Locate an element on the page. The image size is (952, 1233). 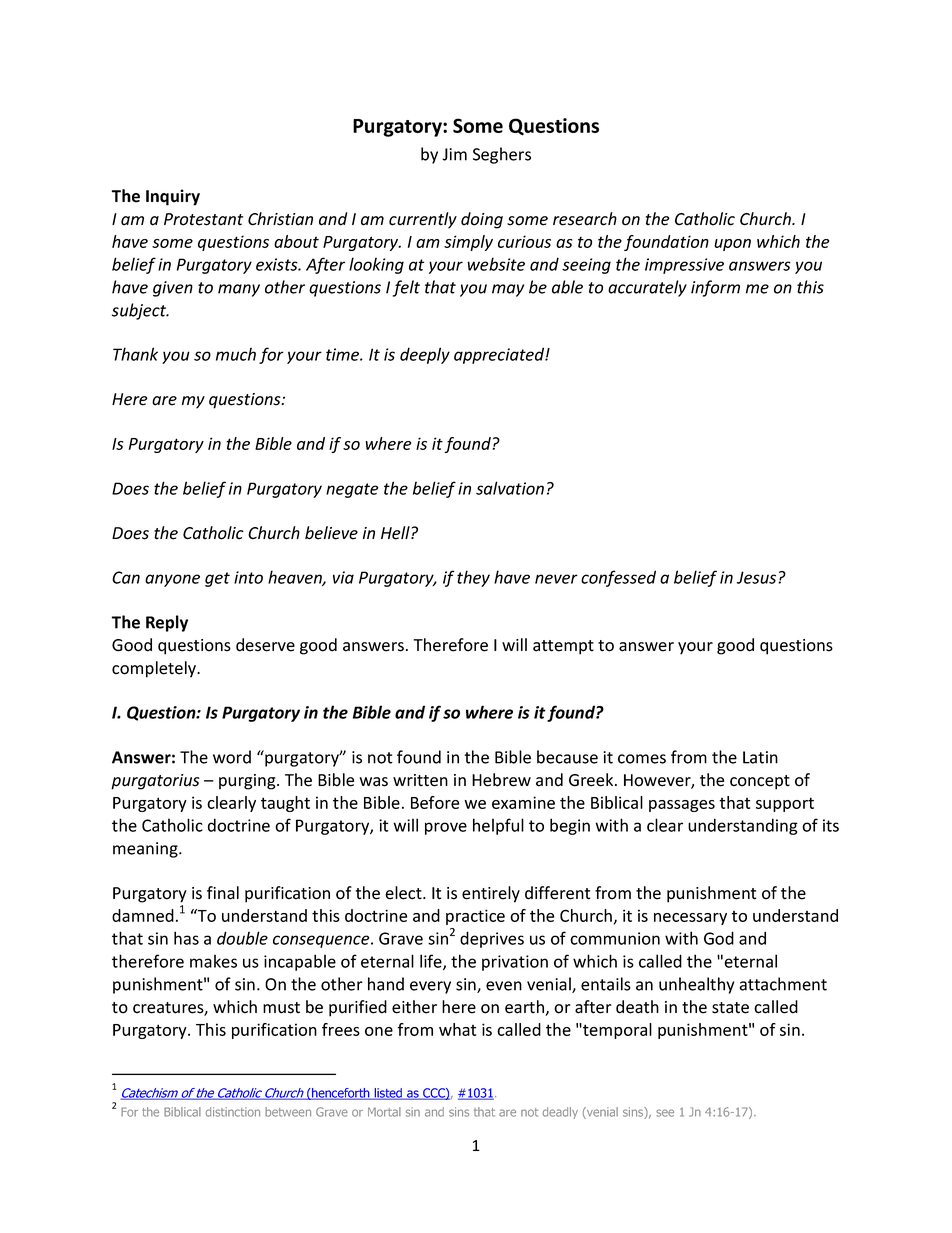
Jim is located at coordinates (454, 154).
